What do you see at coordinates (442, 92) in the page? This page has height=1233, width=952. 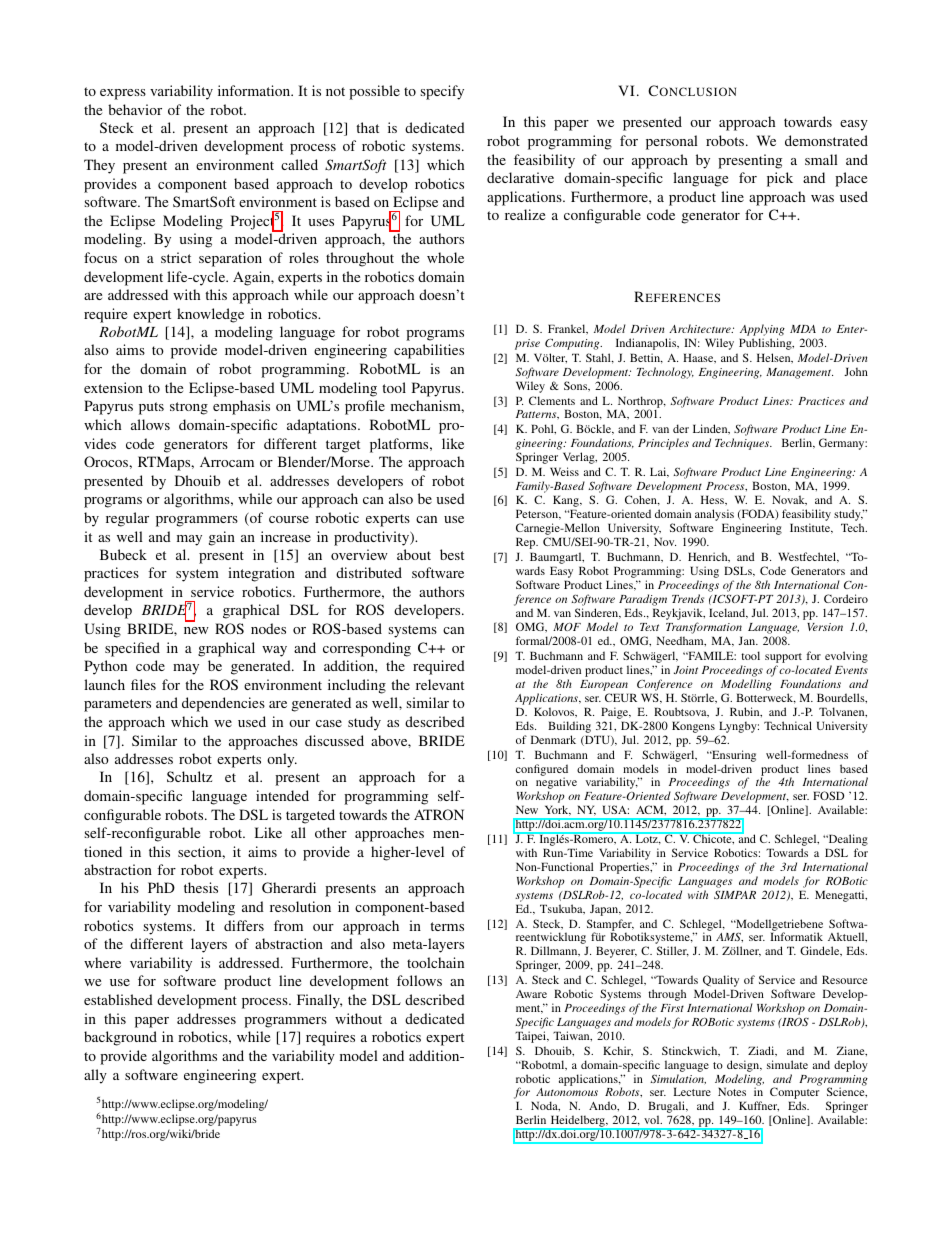 I see `specify` at bounding box center [442, 92].
